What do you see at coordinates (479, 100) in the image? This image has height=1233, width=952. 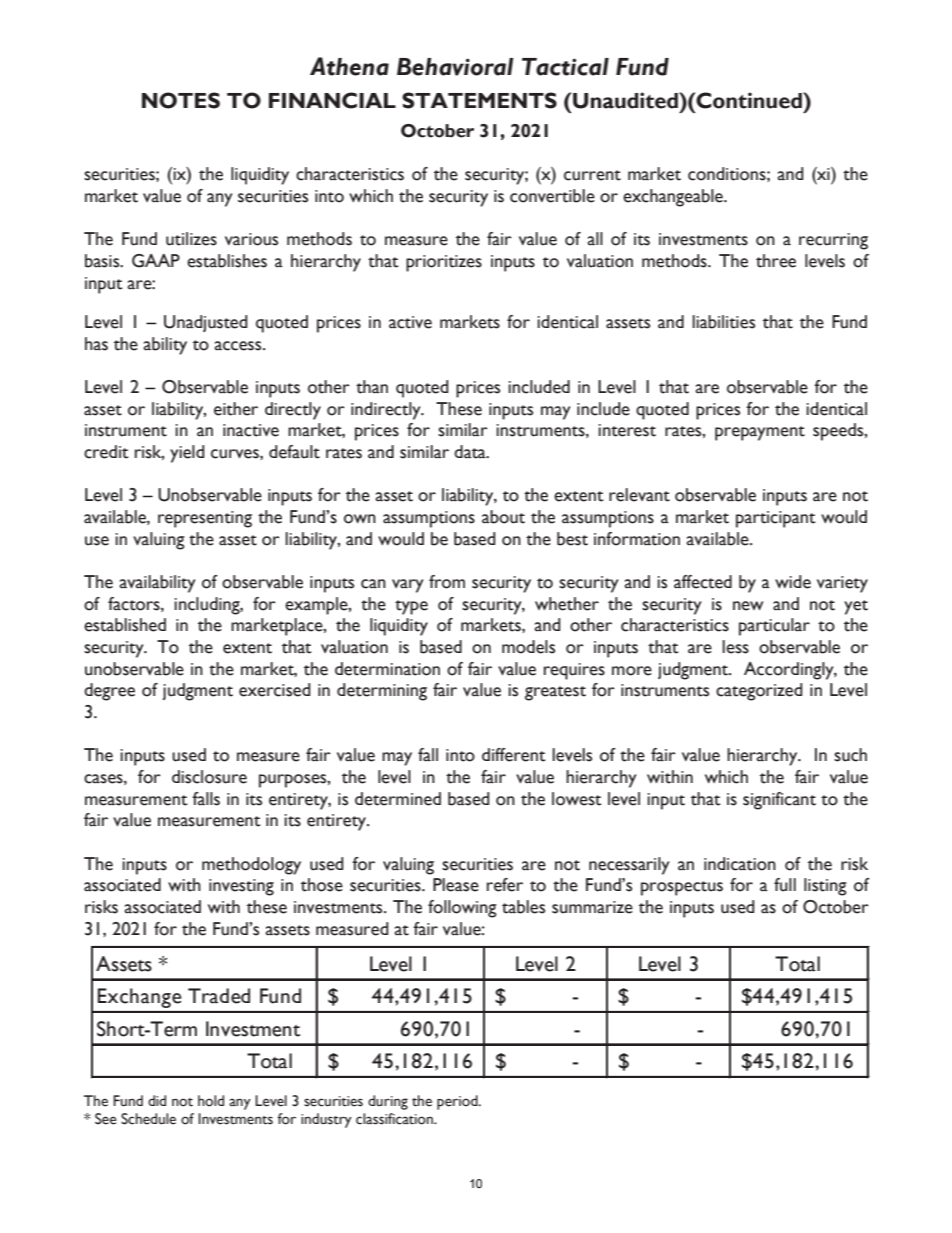 I see `STATEMENTS` at bounding box center [479, 100].
